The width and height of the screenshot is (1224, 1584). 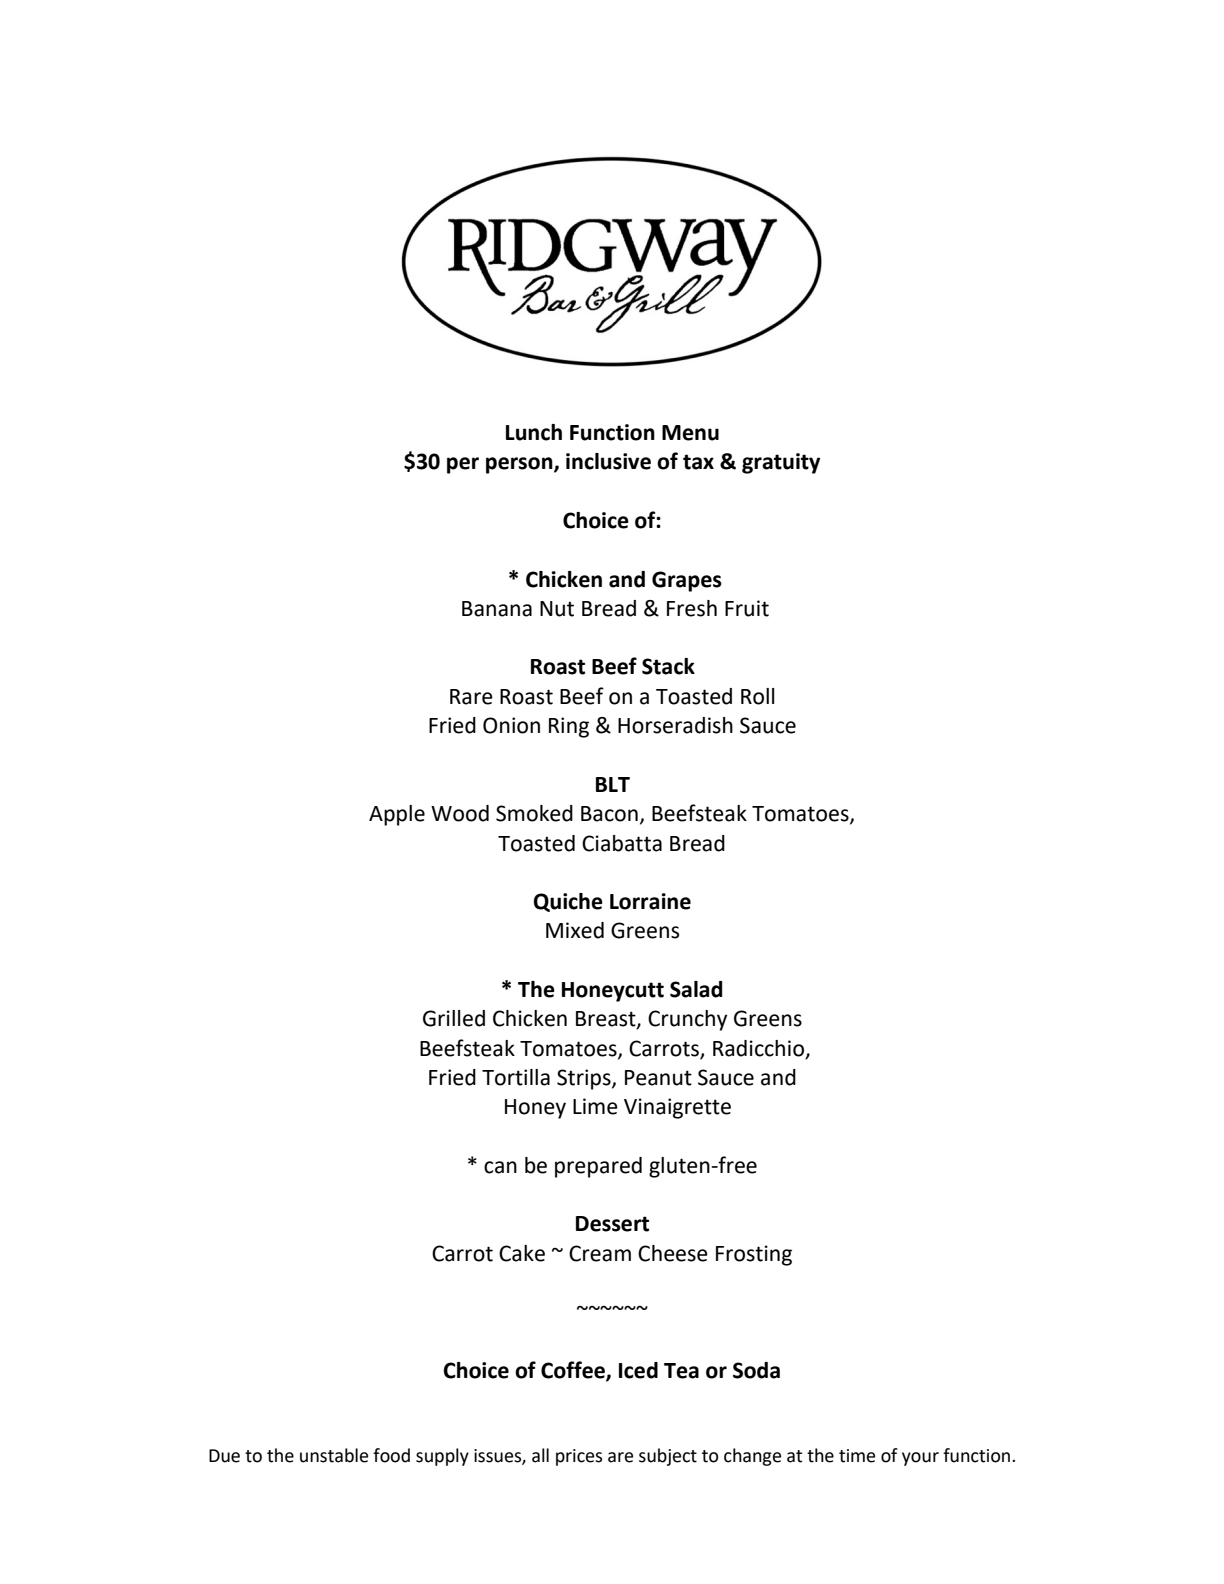 I want to click on prices, so click(x=579, y=1457).
